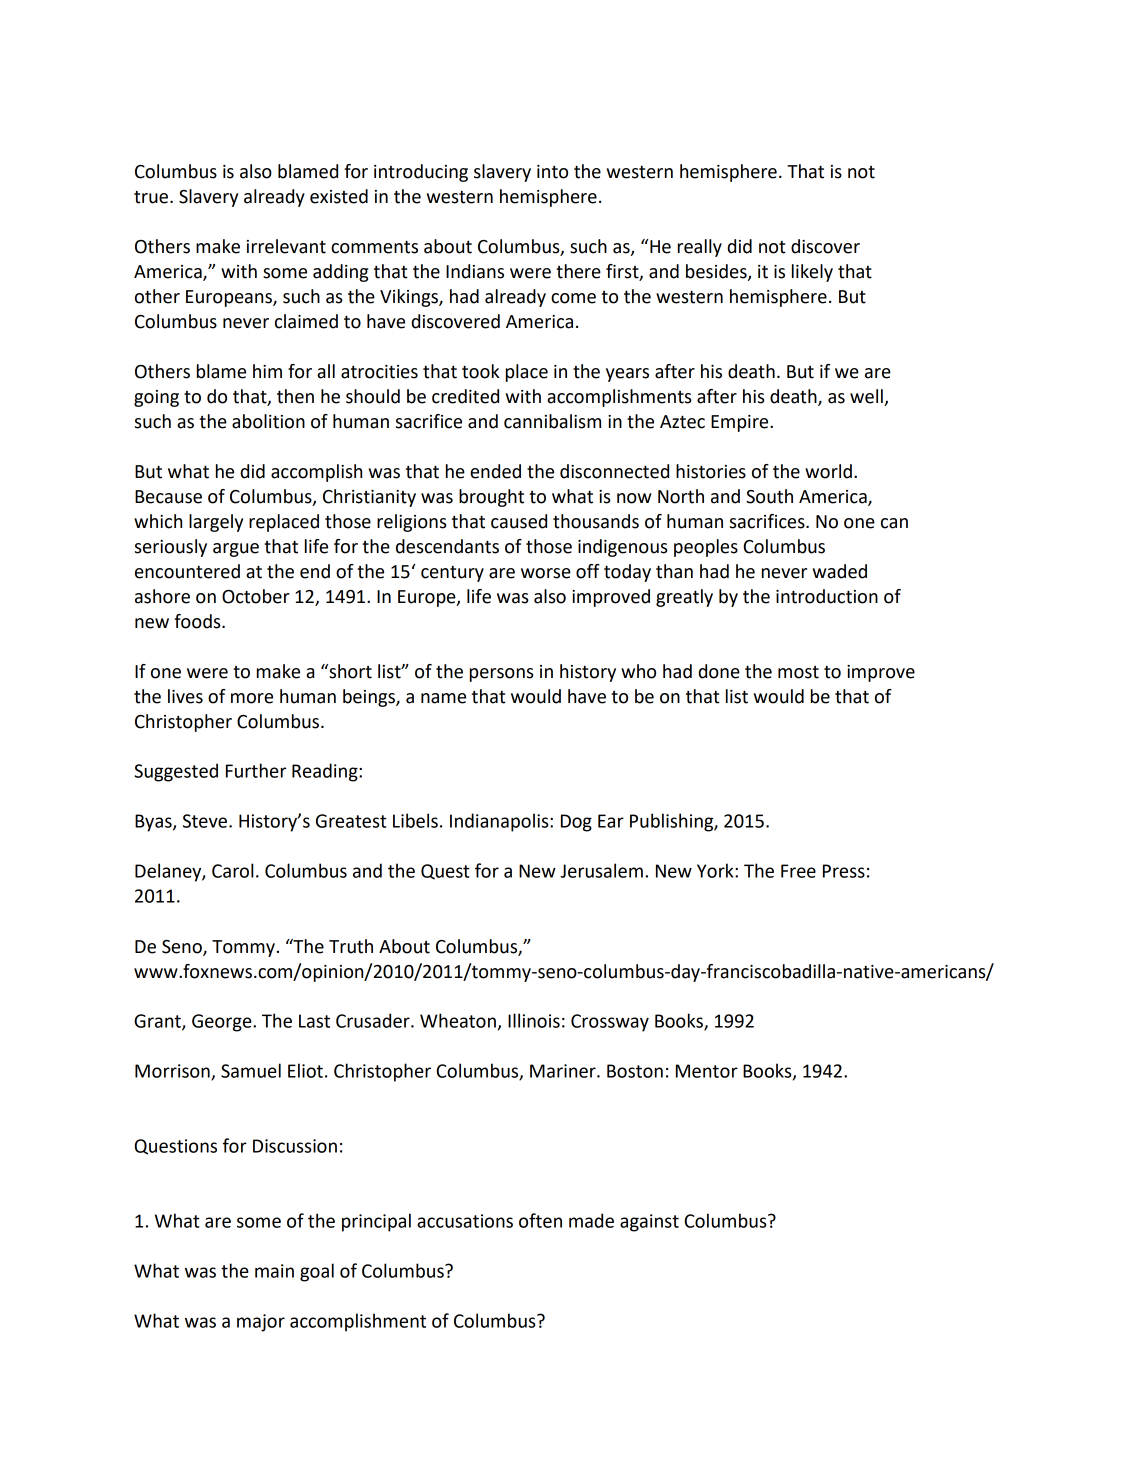  I want to click on Further, so click(256, 770).
